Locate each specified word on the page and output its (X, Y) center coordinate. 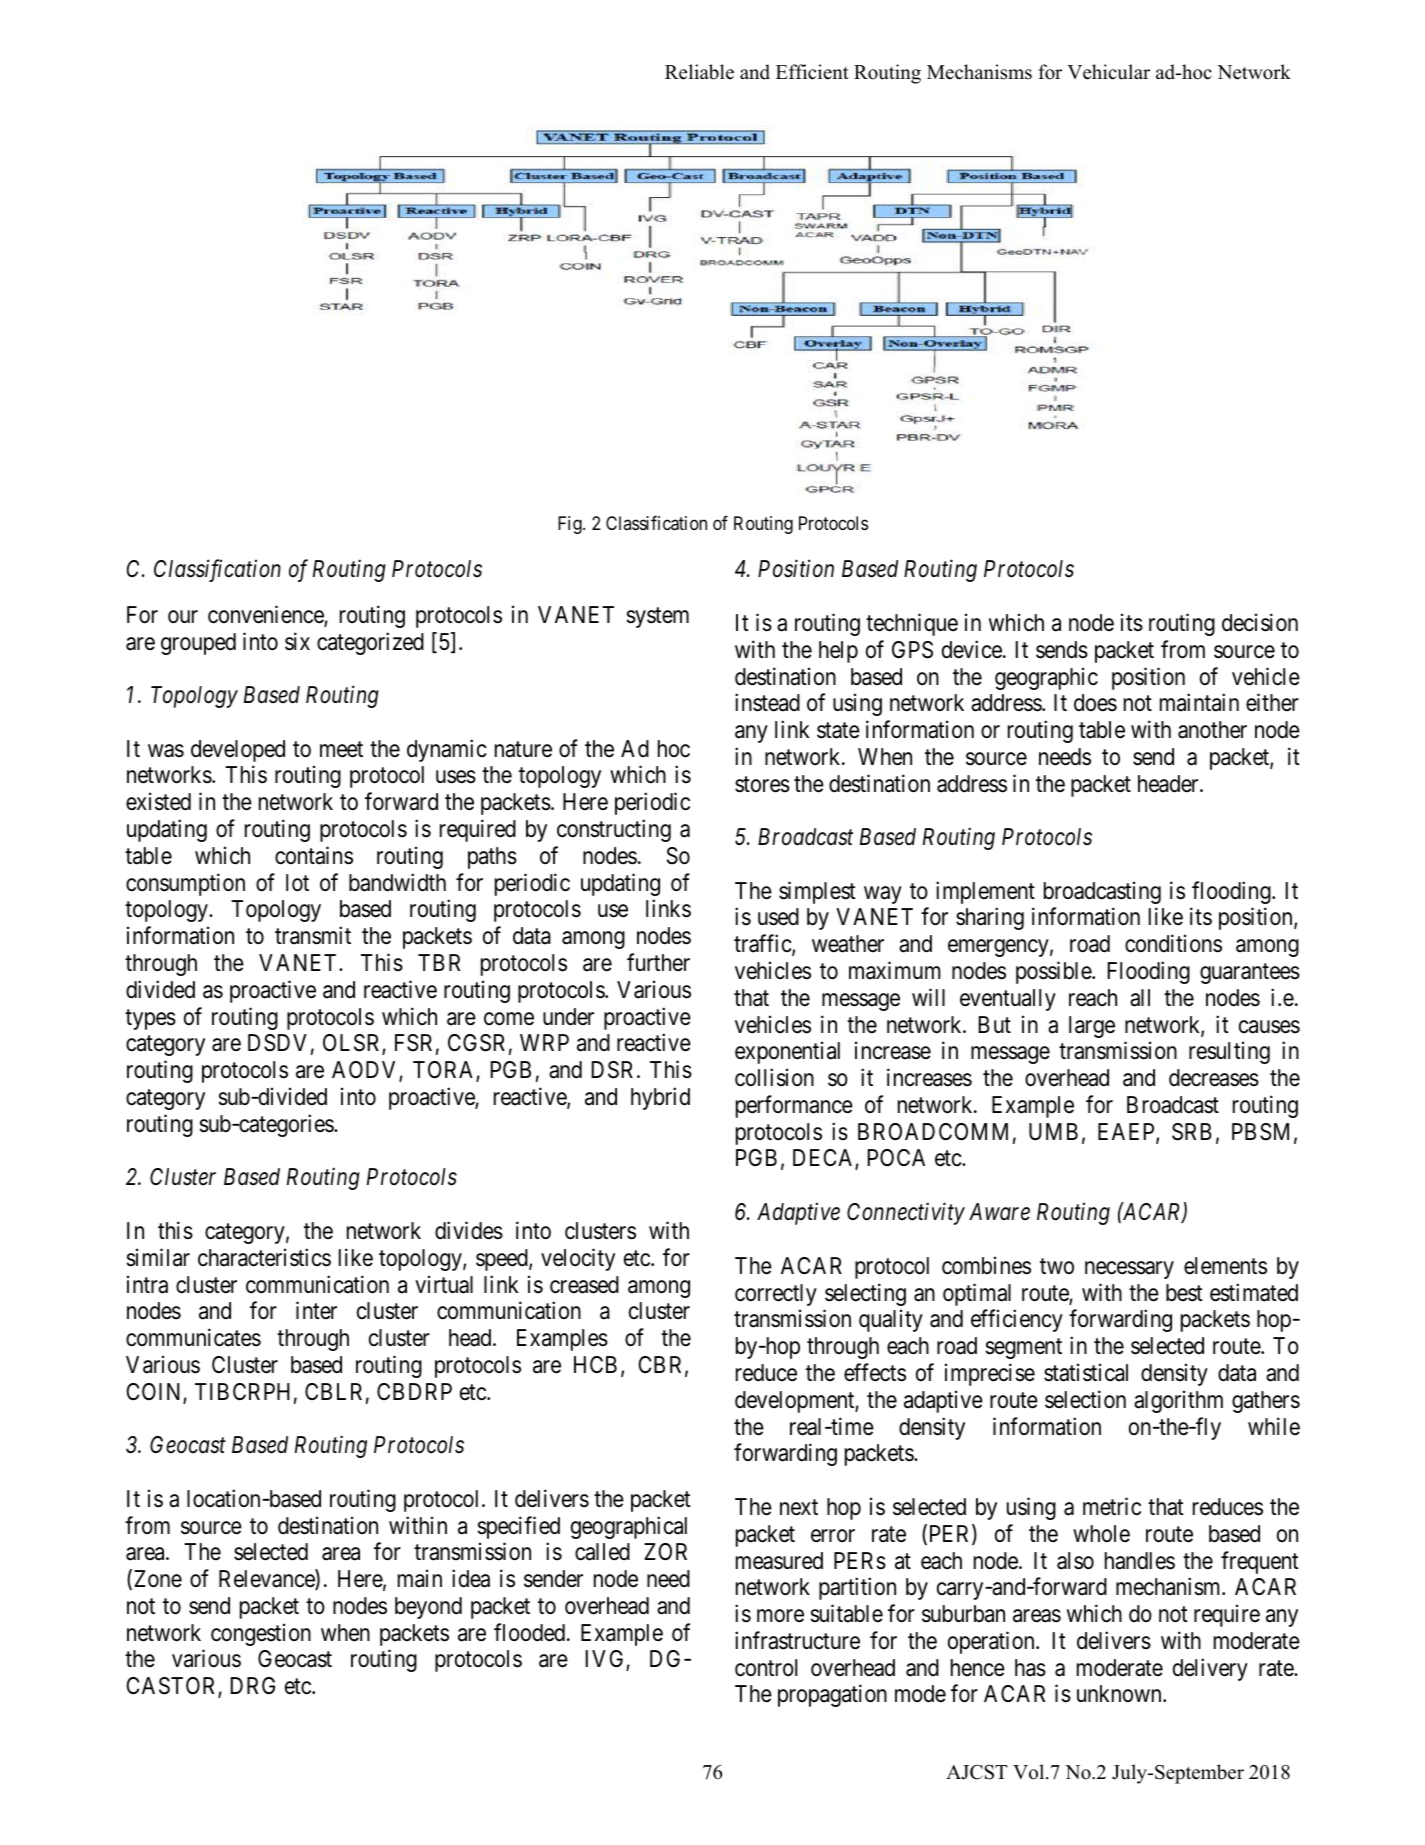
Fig (571, 525)
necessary (1129, 1270)
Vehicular (1108, 72)
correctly (776, 1295)
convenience (266, 615)
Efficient (812, 72)
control (766, 1668)
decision (1260, 622)
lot (297, 883)
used (778, 917)
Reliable (699, 72)
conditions (1173, 943)
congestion (261, 1634)
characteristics (264, 1257)
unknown (1120, 1693)
